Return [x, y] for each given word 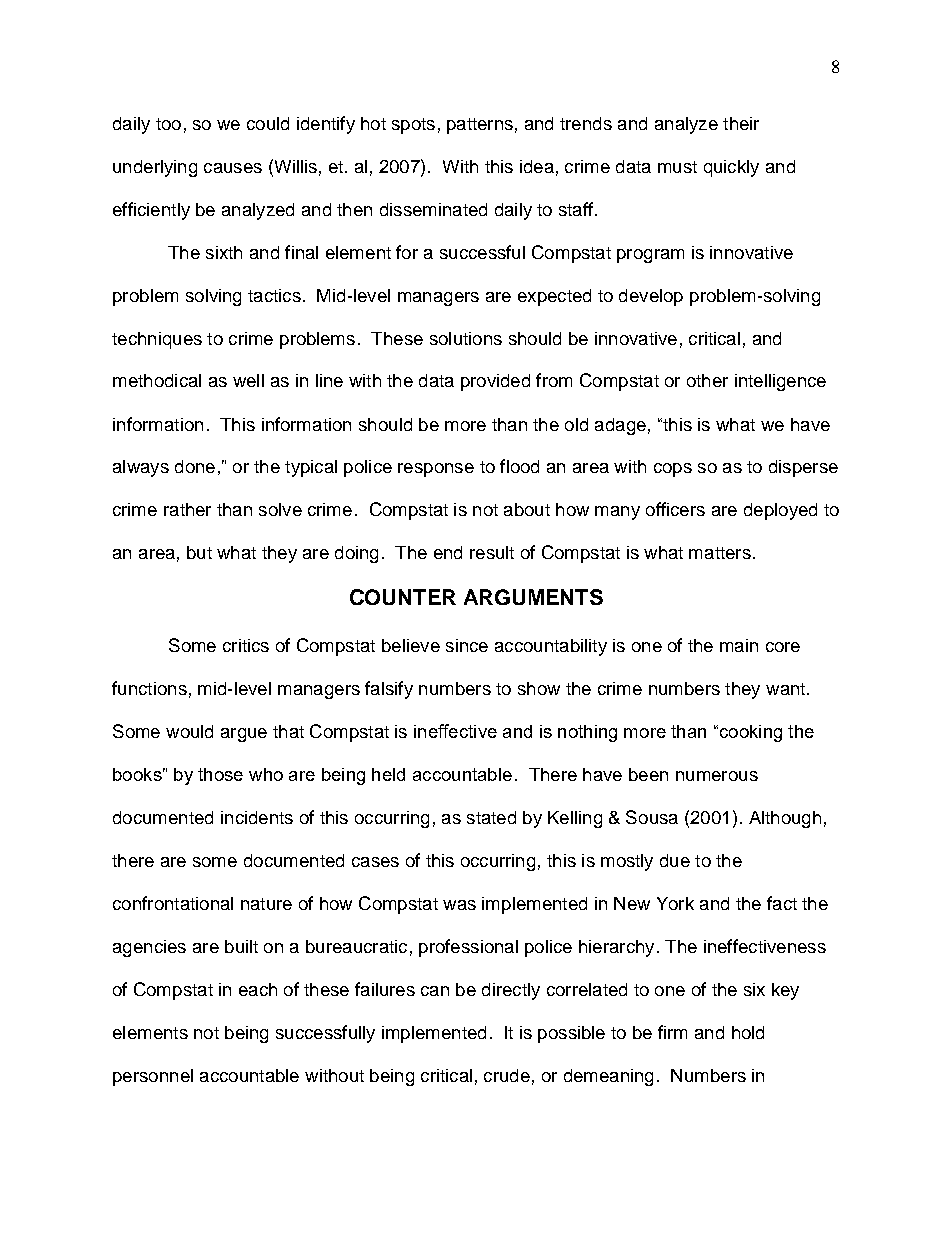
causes [233, 168]
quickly [731, 168]
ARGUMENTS [533, 597]
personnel [153, 1077]
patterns [480, 126]
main [739, 645]
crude [507, 1075]
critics [246, 645]
